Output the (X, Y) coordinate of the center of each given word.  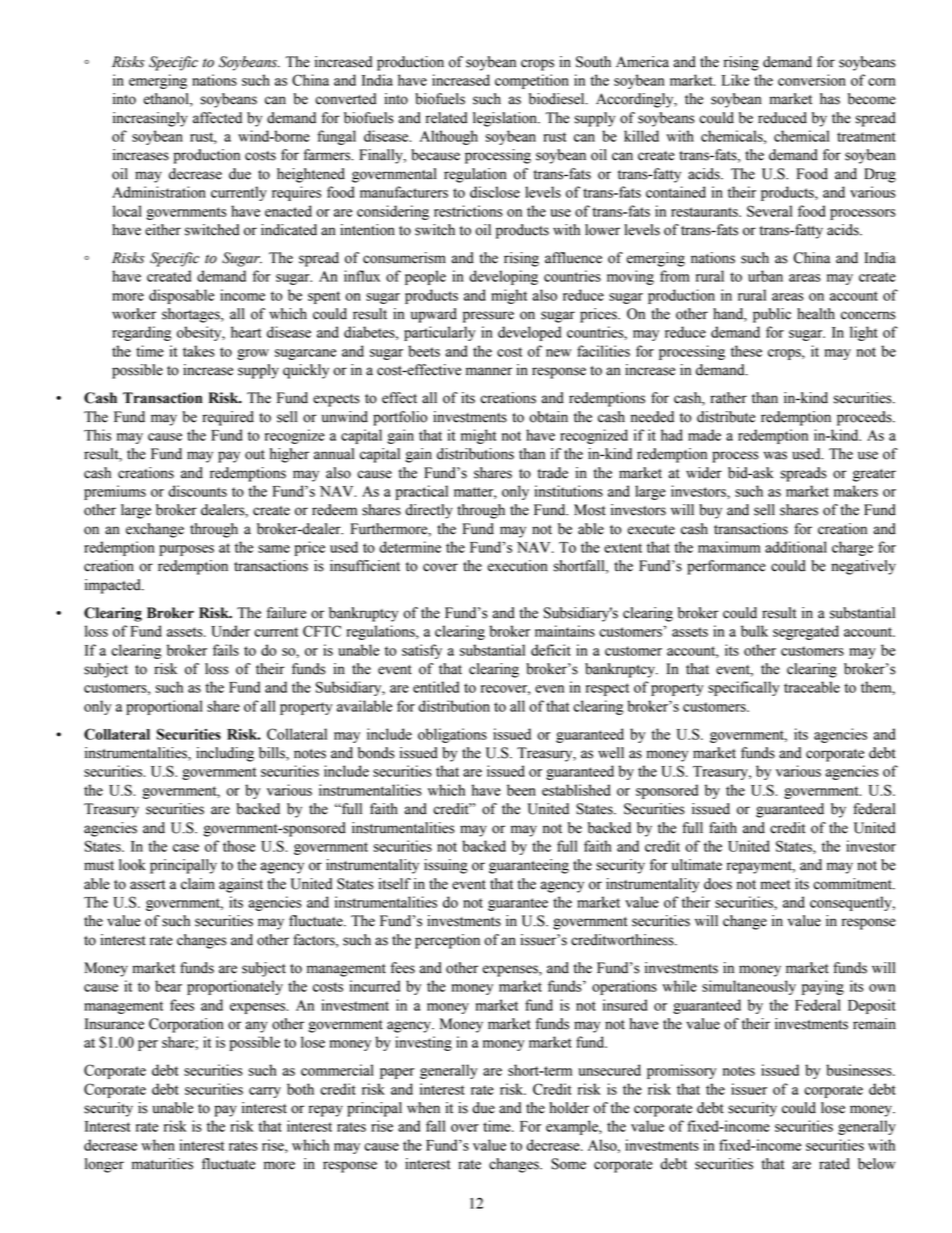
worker (134, 314)
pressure (488, 317)
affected (217, 118)
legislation (506, 119)
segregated (806, 632)
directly (429, 511)
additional (796, 547)
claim (198, 884)
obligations (452, 735)
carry (265, 1092)
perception (447, 941)
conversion (812, 80)
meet (775, 885)
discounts (197, 491)
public (772, 315)
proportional (164, 707)
